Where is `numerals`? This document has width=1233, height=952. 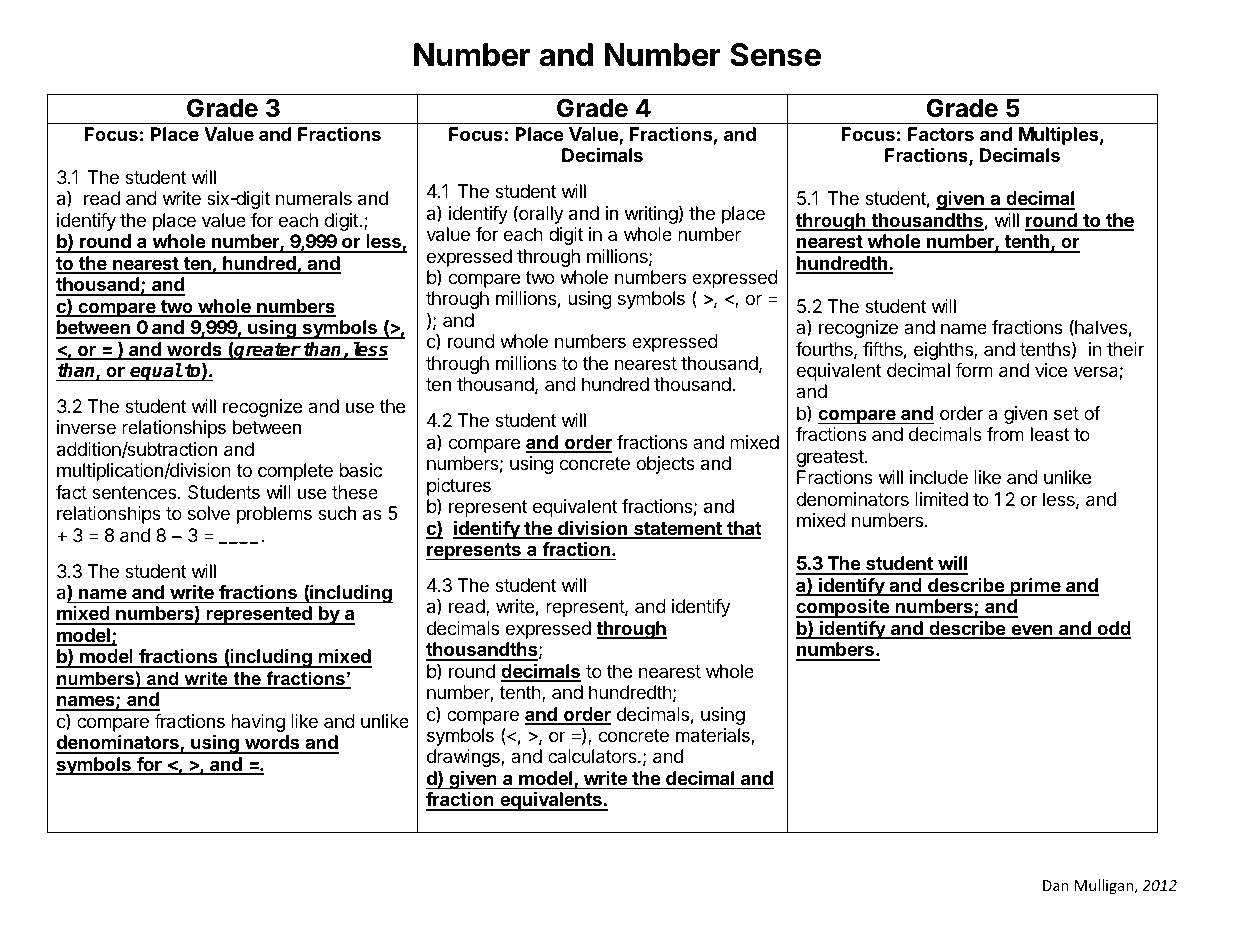 numerals is located at coordinates (314, 198).
